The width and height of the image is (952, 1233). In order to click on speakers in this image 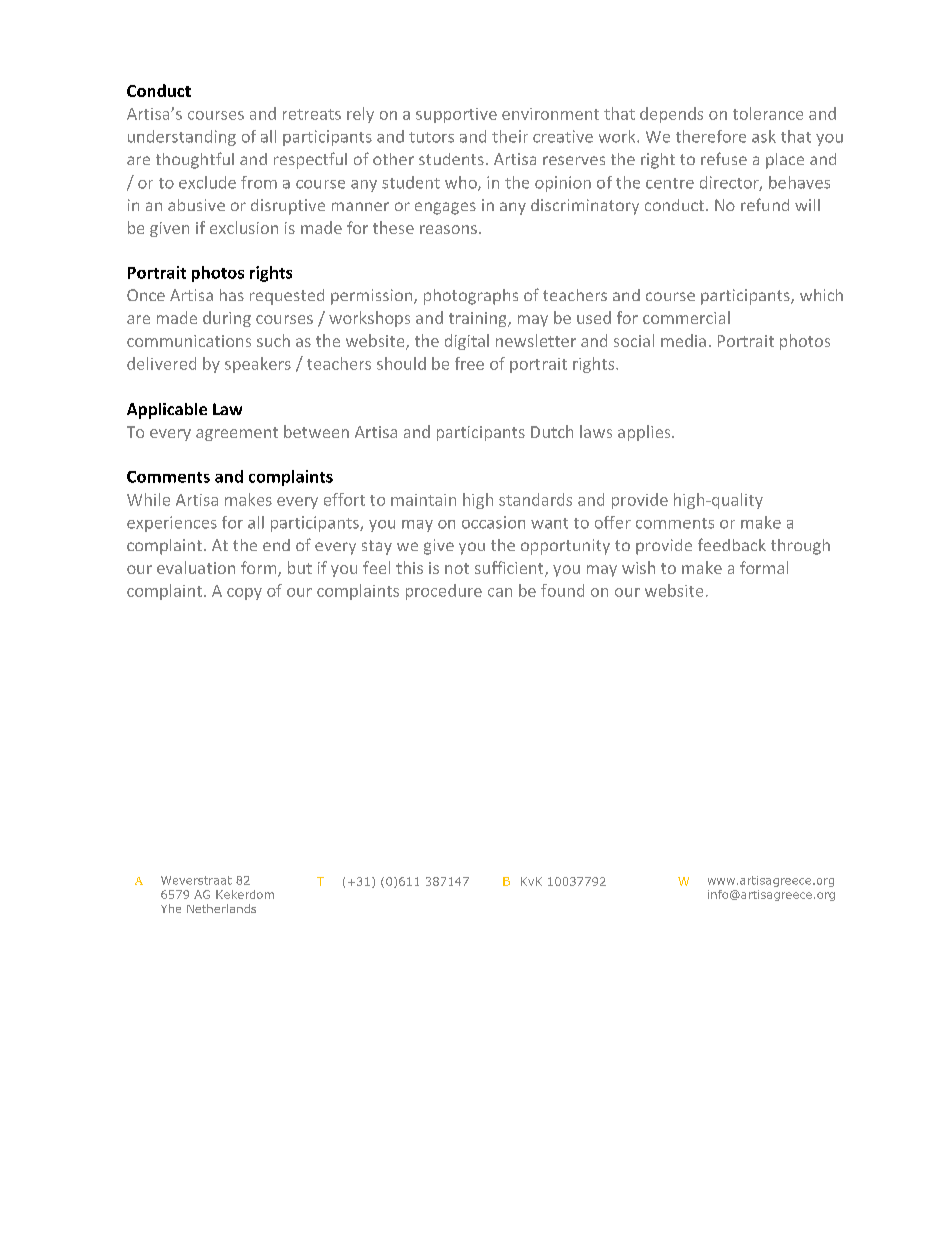, I will do `click(258, 365)`.
